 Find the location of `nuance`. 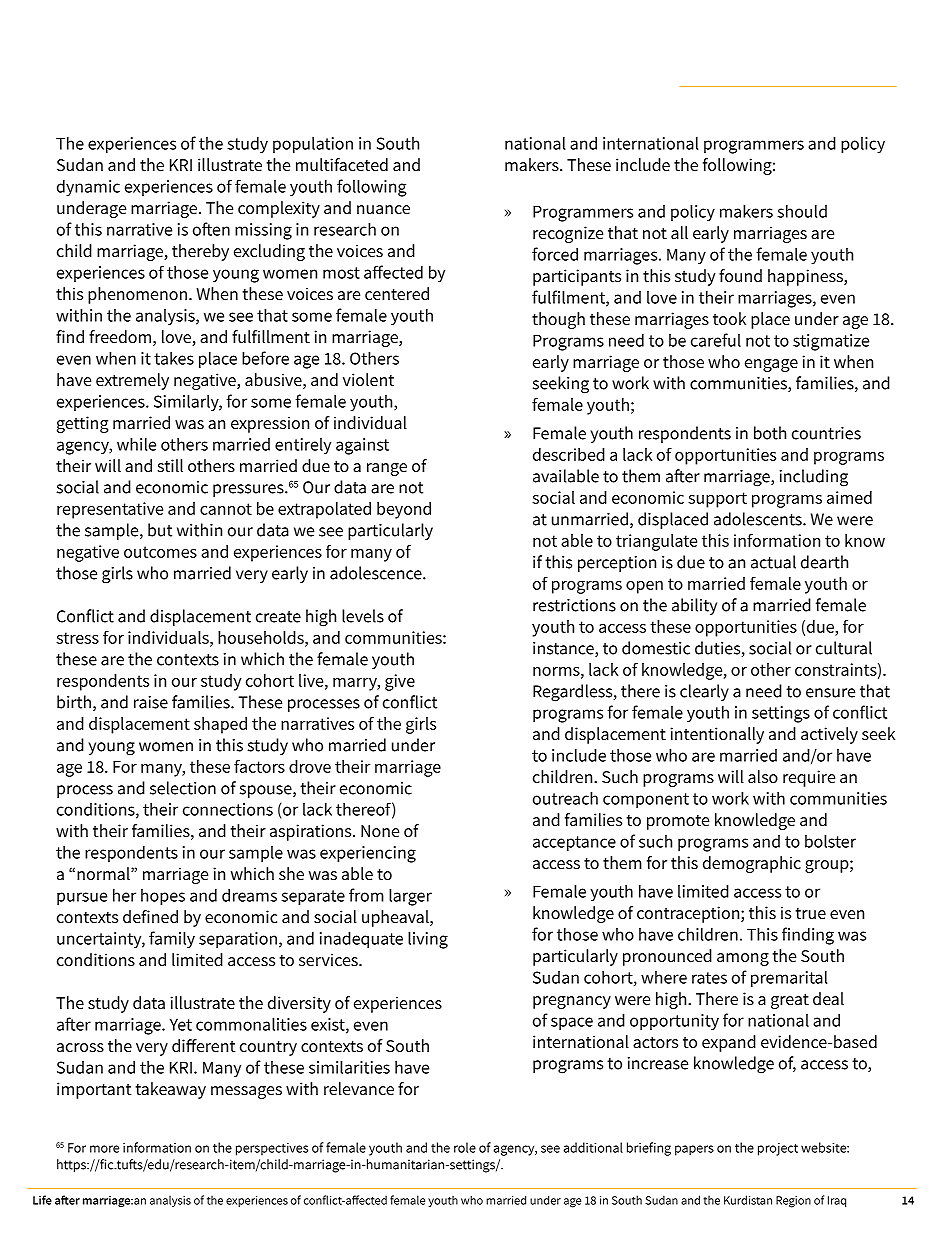

nuance is located at coordinates (383, 209).
